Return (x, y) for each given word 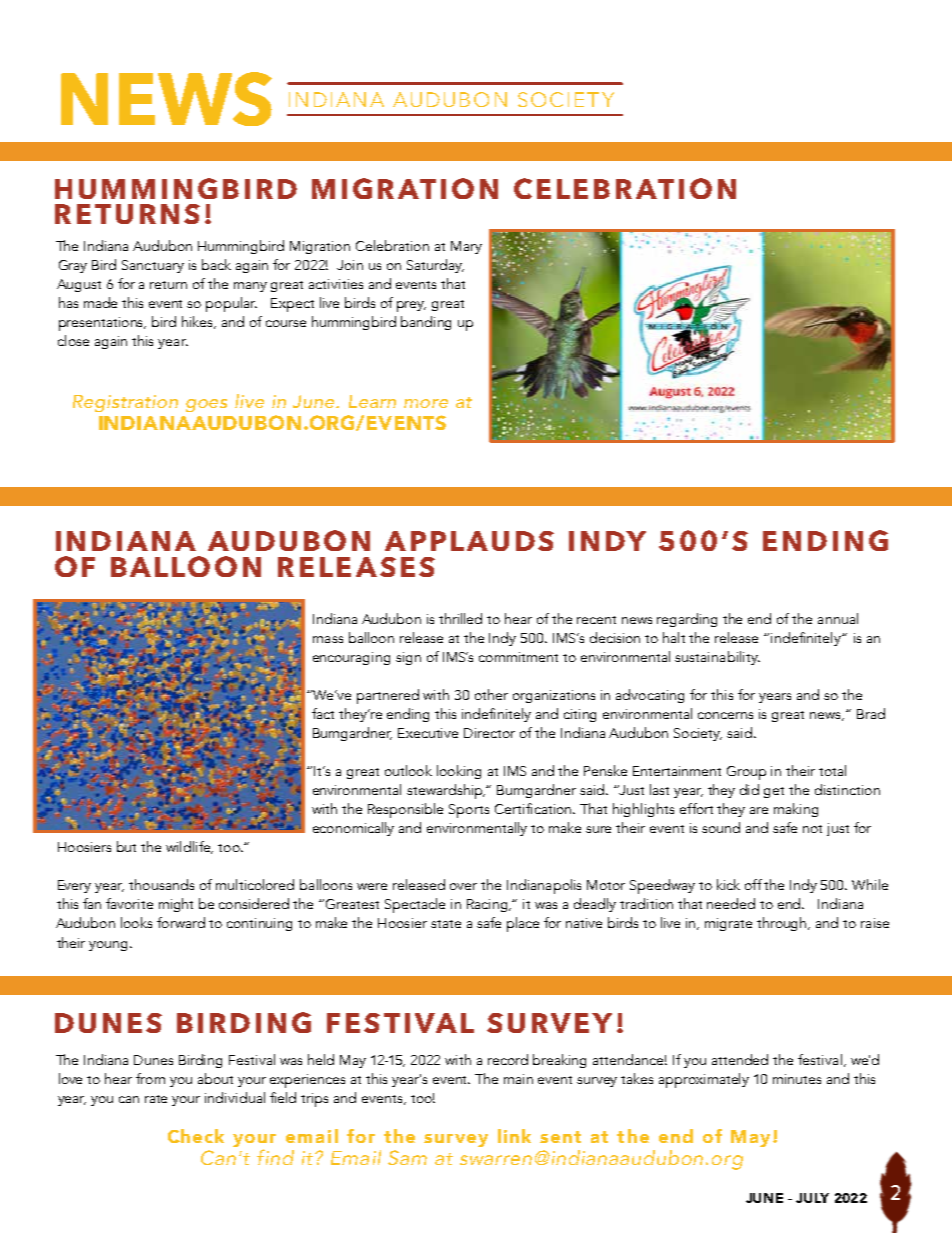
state (446, 924)
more (426, 403)
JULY (812, 1198)
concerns (725, 715)
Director (489, 733)
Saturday (435, 266)
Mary (466, 247)
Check (196, 1136)
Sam (407, 1157)
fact (323, 713)
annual (838, 618)
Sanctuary (153, 266)
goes (206, 405)
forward (181, 922)
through (783, 924)
